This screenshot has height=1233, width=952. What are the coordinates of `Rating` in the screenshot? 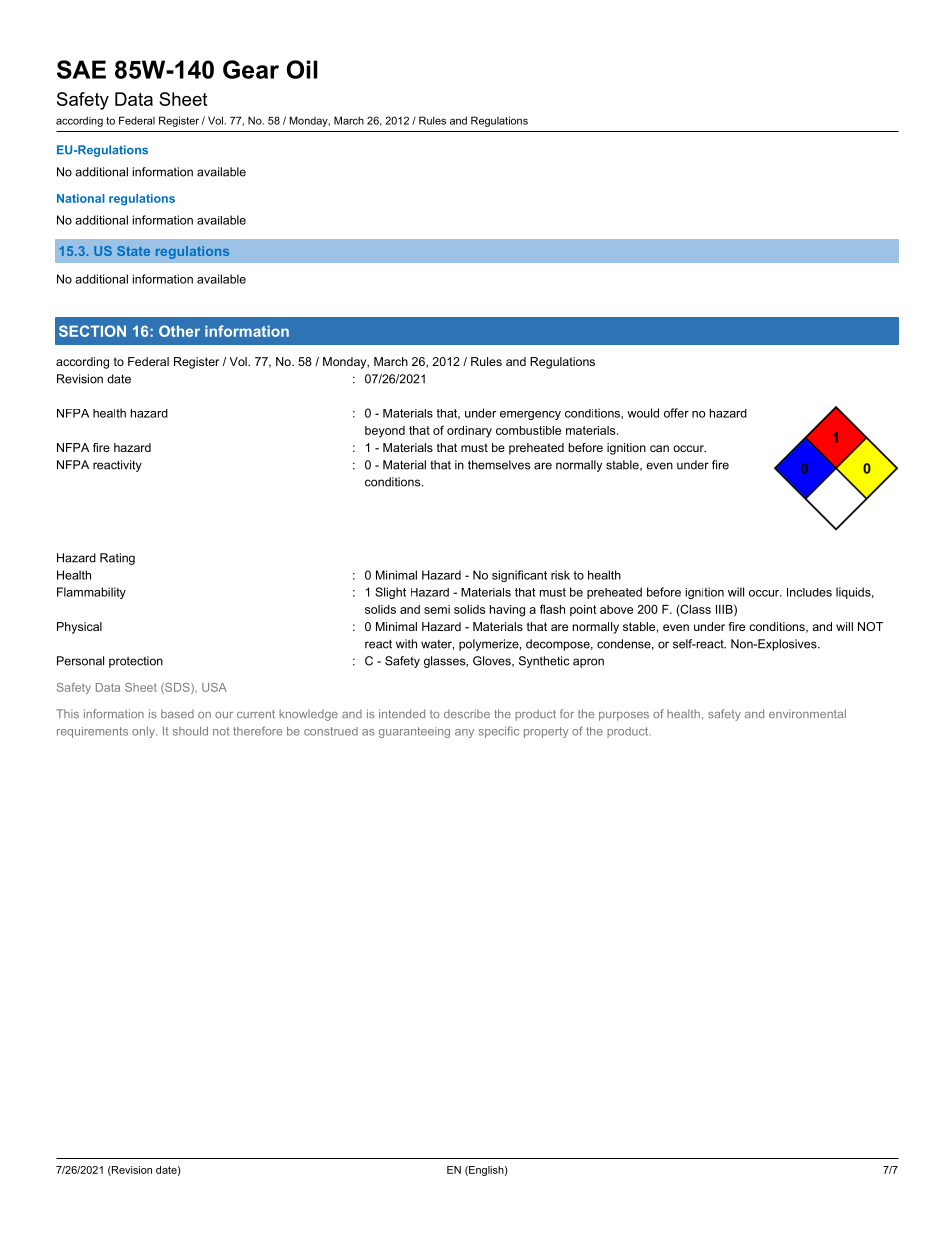 It's located at (117, 559).
